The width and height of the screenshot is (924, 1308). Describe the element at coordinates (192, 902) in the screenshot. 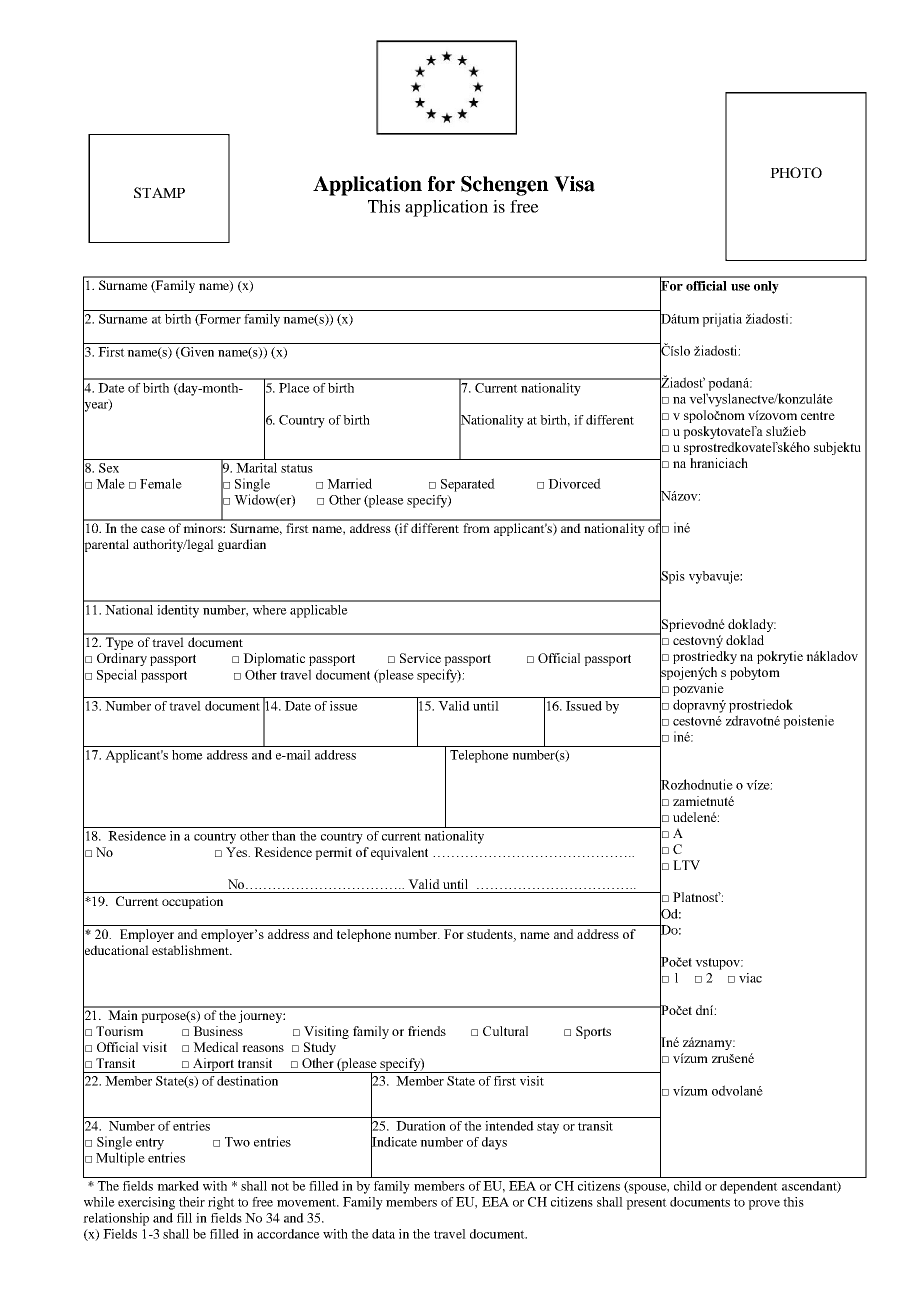

I see `occupation` at that location.
